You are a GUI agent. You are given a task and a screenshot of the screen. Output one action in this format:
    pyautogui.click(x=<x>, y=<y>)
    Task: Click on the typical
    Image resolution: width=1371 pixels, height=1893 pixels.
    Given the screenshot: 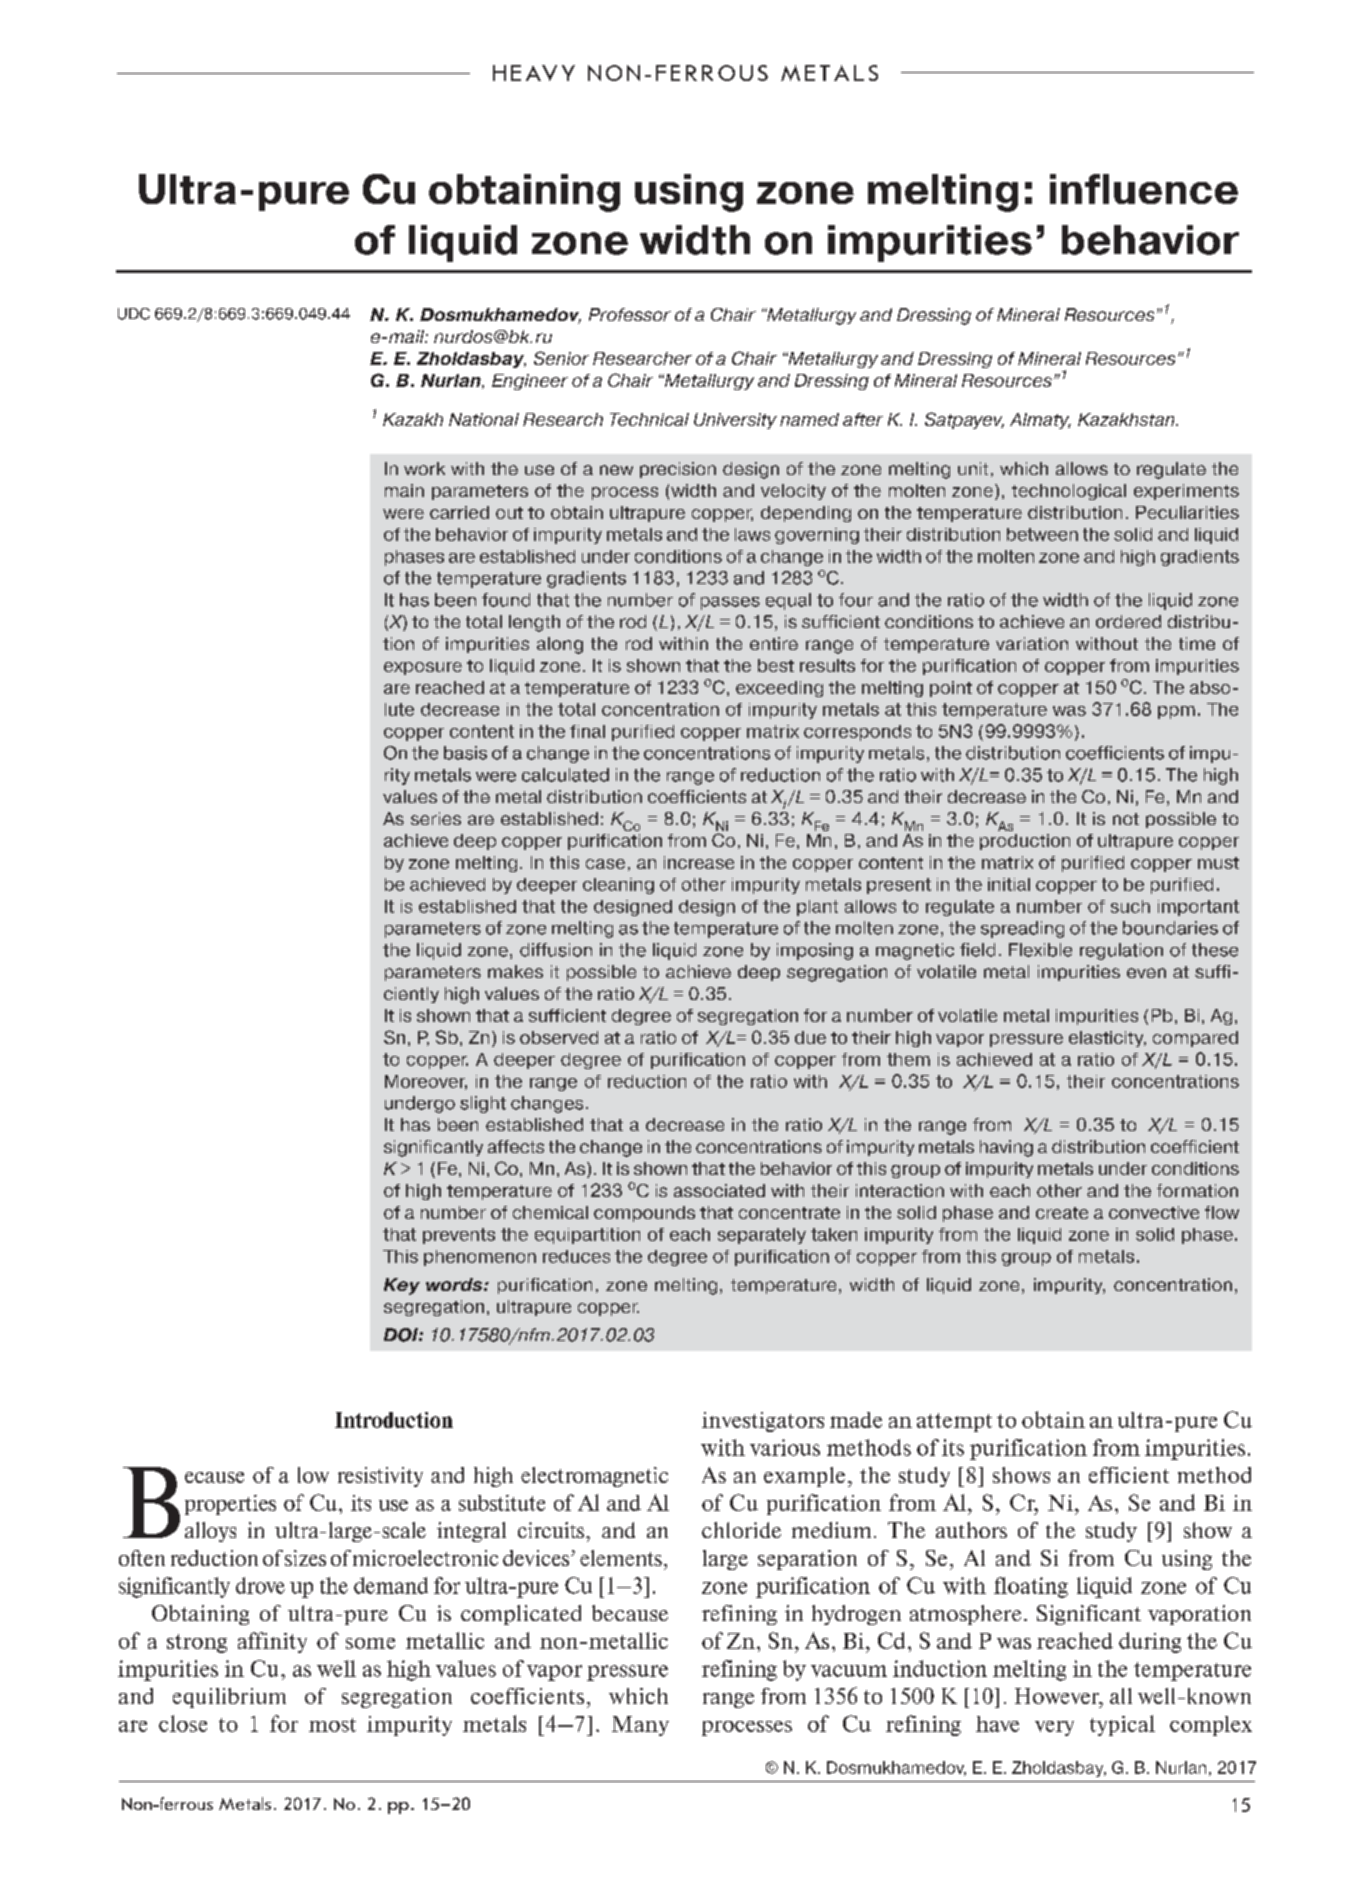 What is the action you would take?
    pyautogui.click(x=1122, y=1725)
